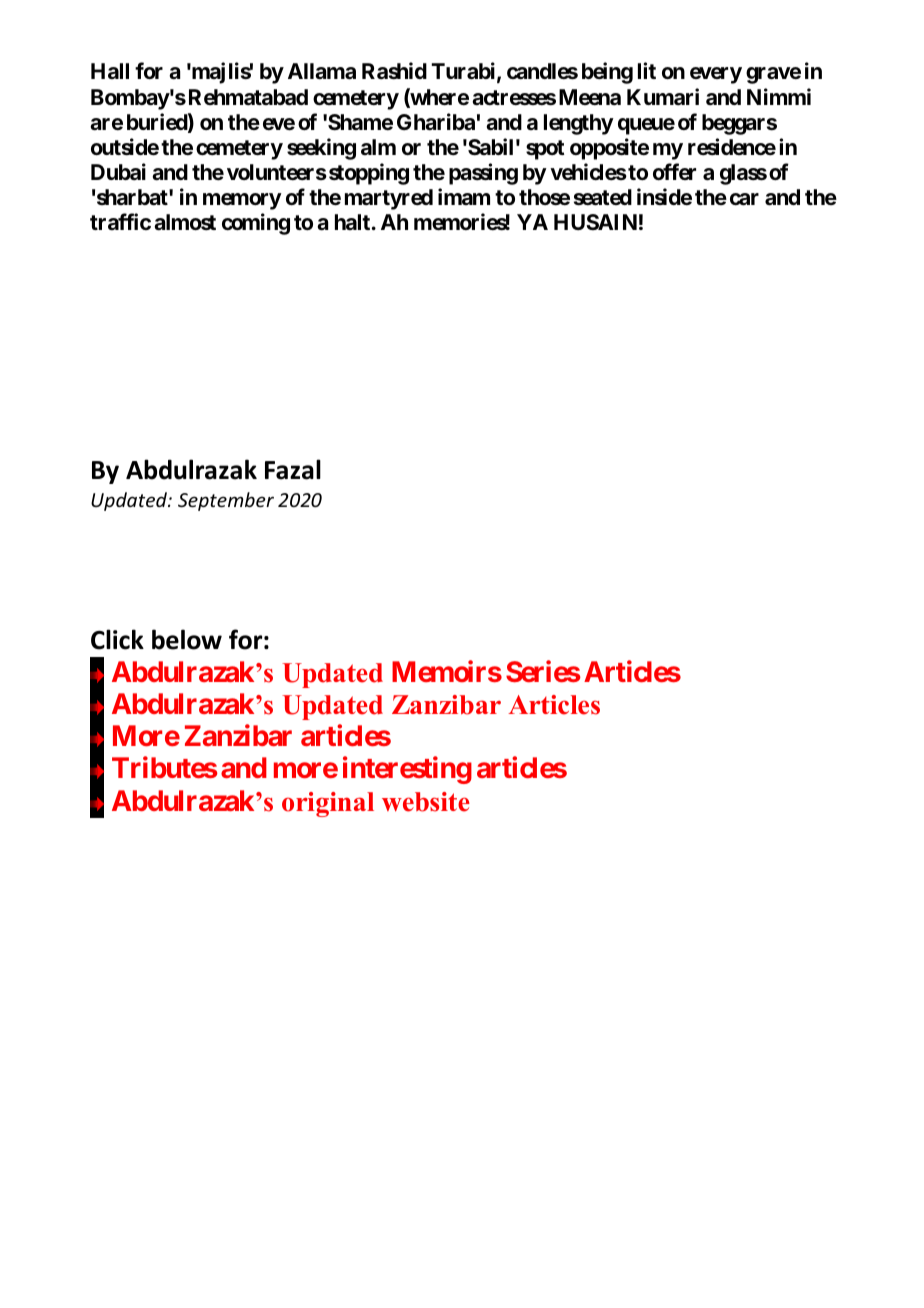 The width and height of the document is (924, 1308). Describe the element at coordinates (744, 199) in the document. I see `car` at that location.
